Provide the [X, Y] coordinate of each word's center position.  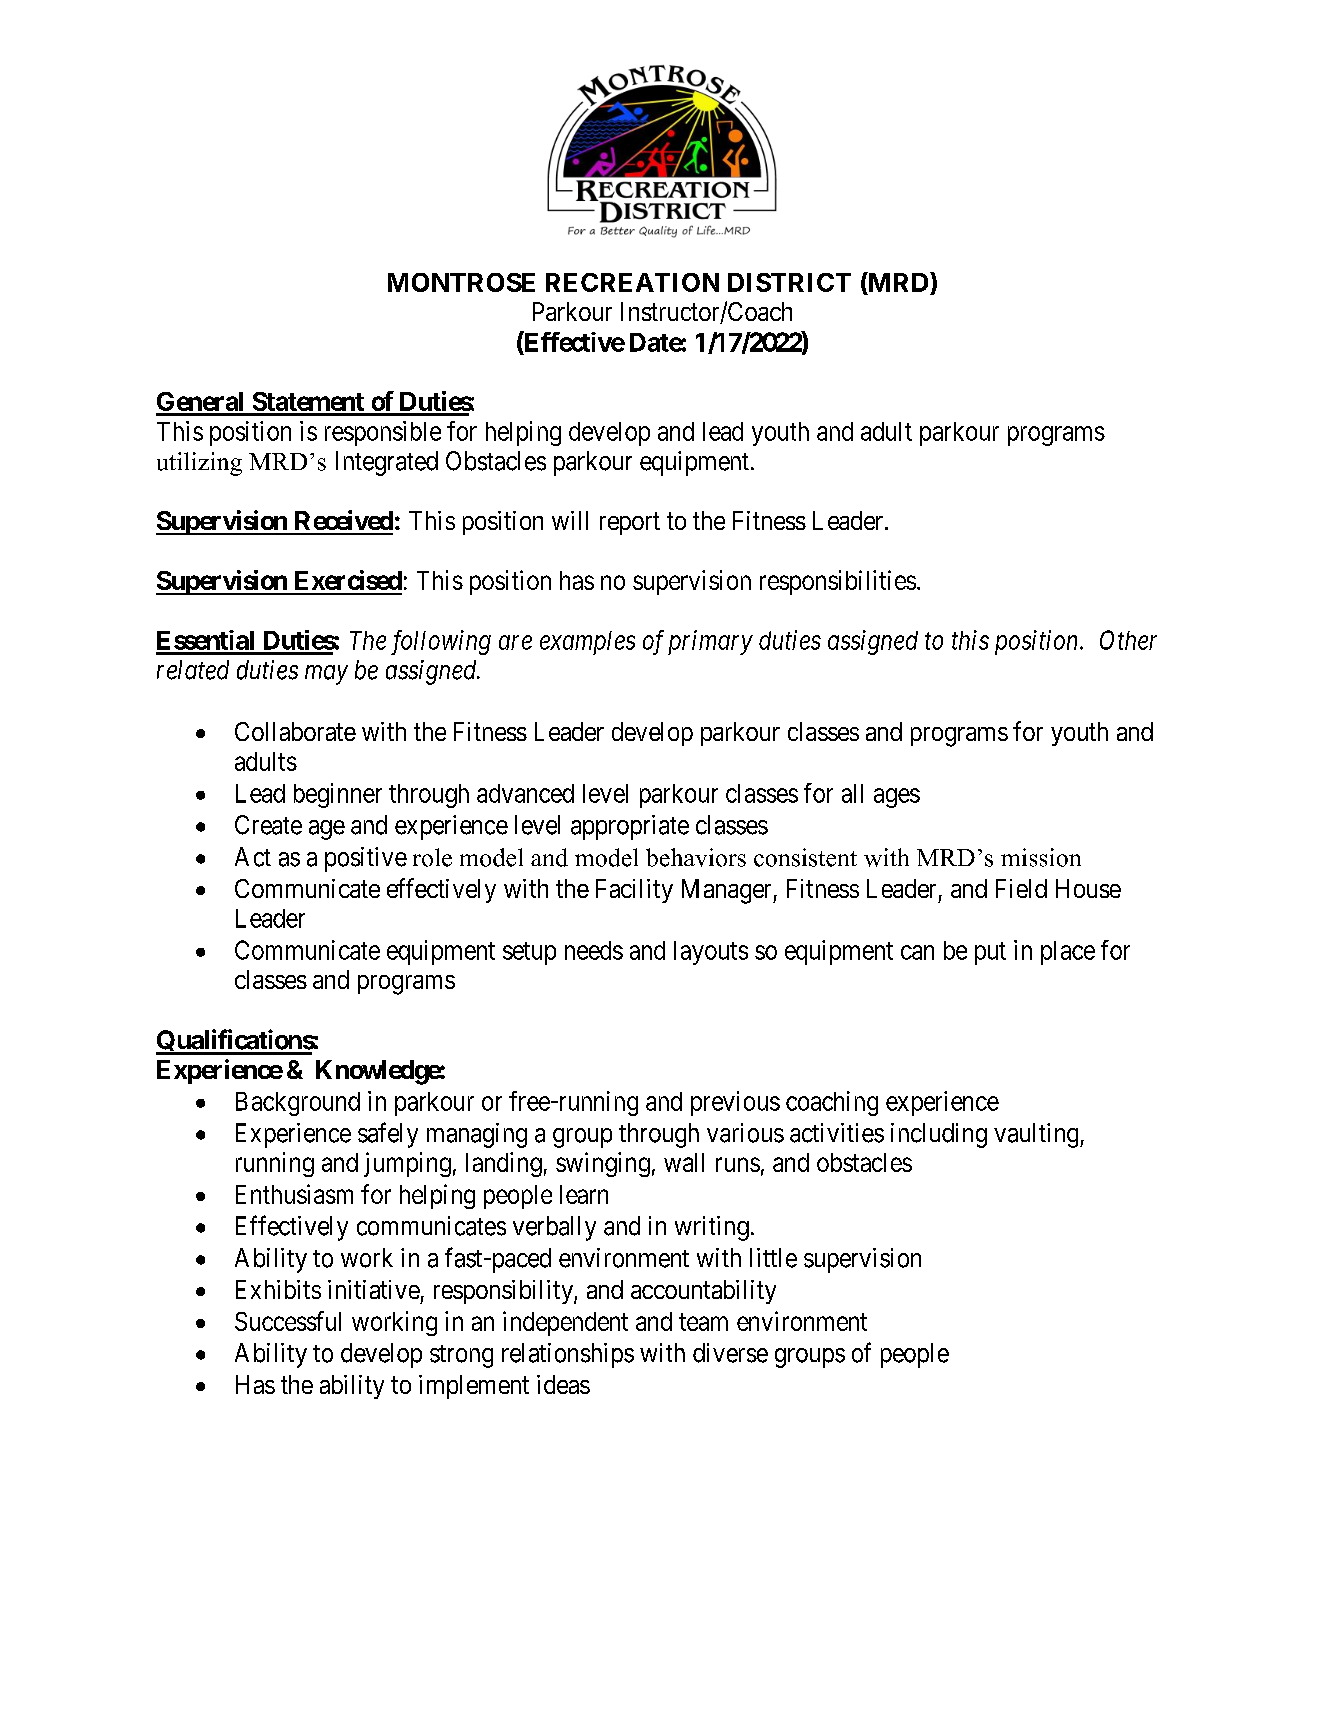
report [630, 524]
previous [735, 1103]
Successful [288, 1321]
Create [268, 825]
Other [1128, 640]
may [326, 675]
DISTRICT [789, 282]
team [703, 1322]
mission [1041, 857]
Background [298, 1104]
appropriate [630, 827]
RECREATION [632, 282]
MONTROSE [461, 282]
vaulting [1037, 1135]
